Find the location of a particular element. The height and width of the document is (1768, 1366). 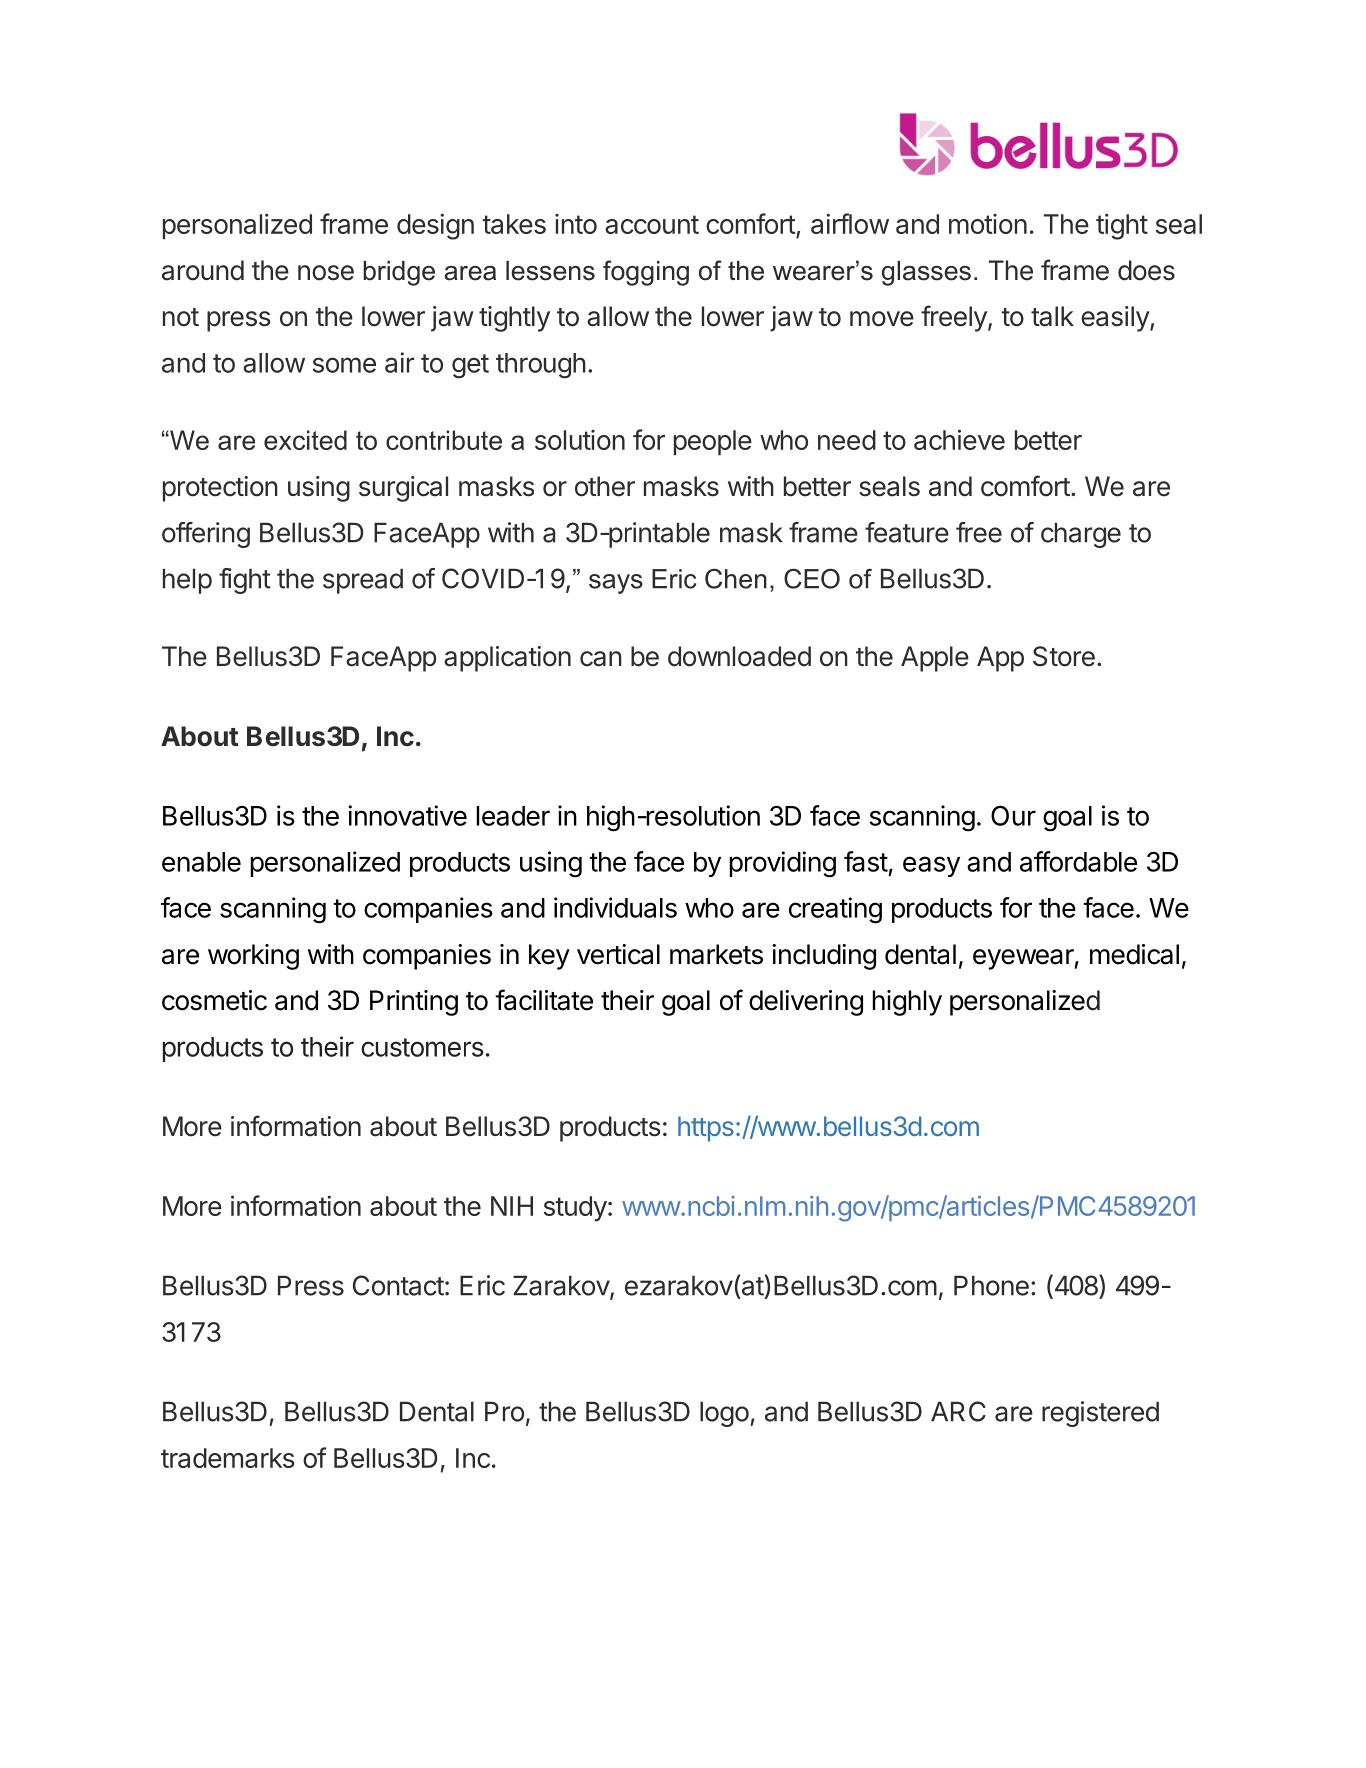

nose is located at coordinates (326, 273).
